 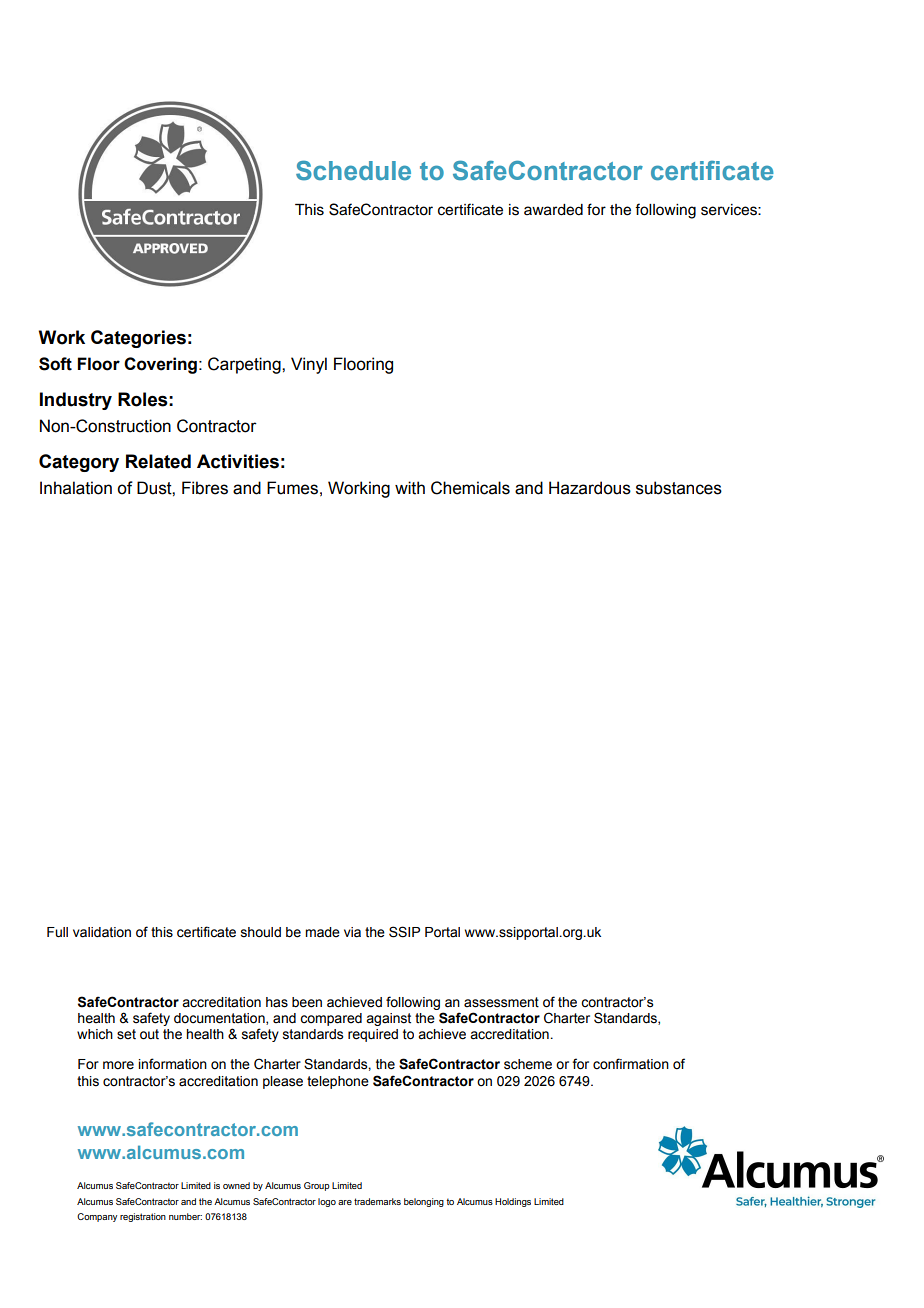 What do you see at coordinates (102, 932) in the image?
I see `validation` at bounding box center [102, 932].
